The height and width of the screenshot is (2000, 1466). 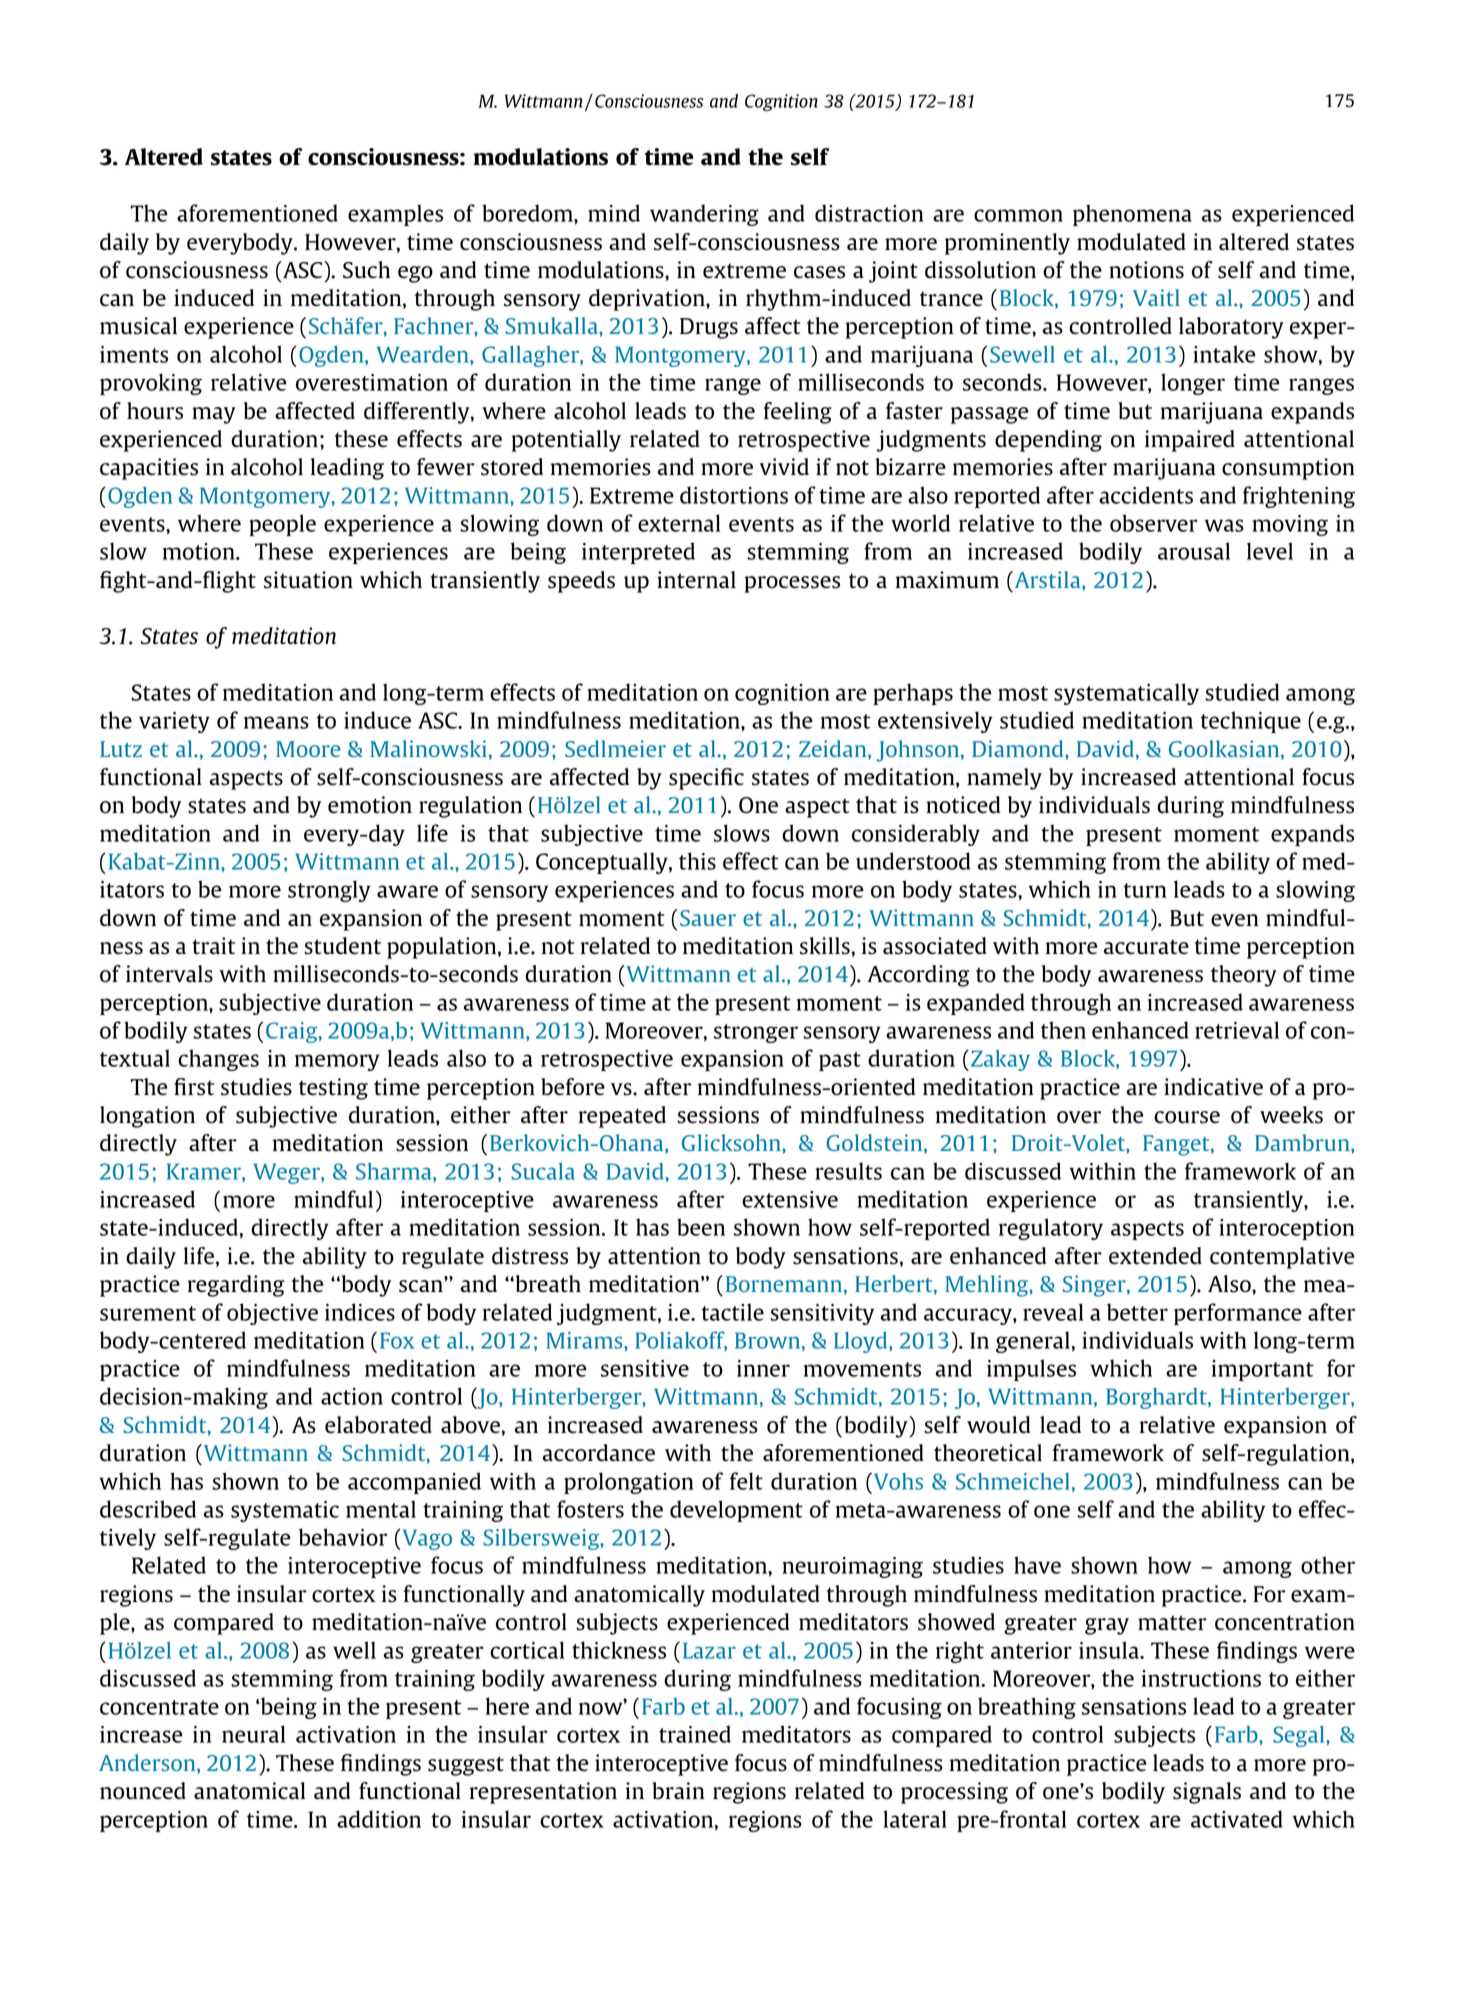 I want to click on regarding, so click(x=236, y=1286).
